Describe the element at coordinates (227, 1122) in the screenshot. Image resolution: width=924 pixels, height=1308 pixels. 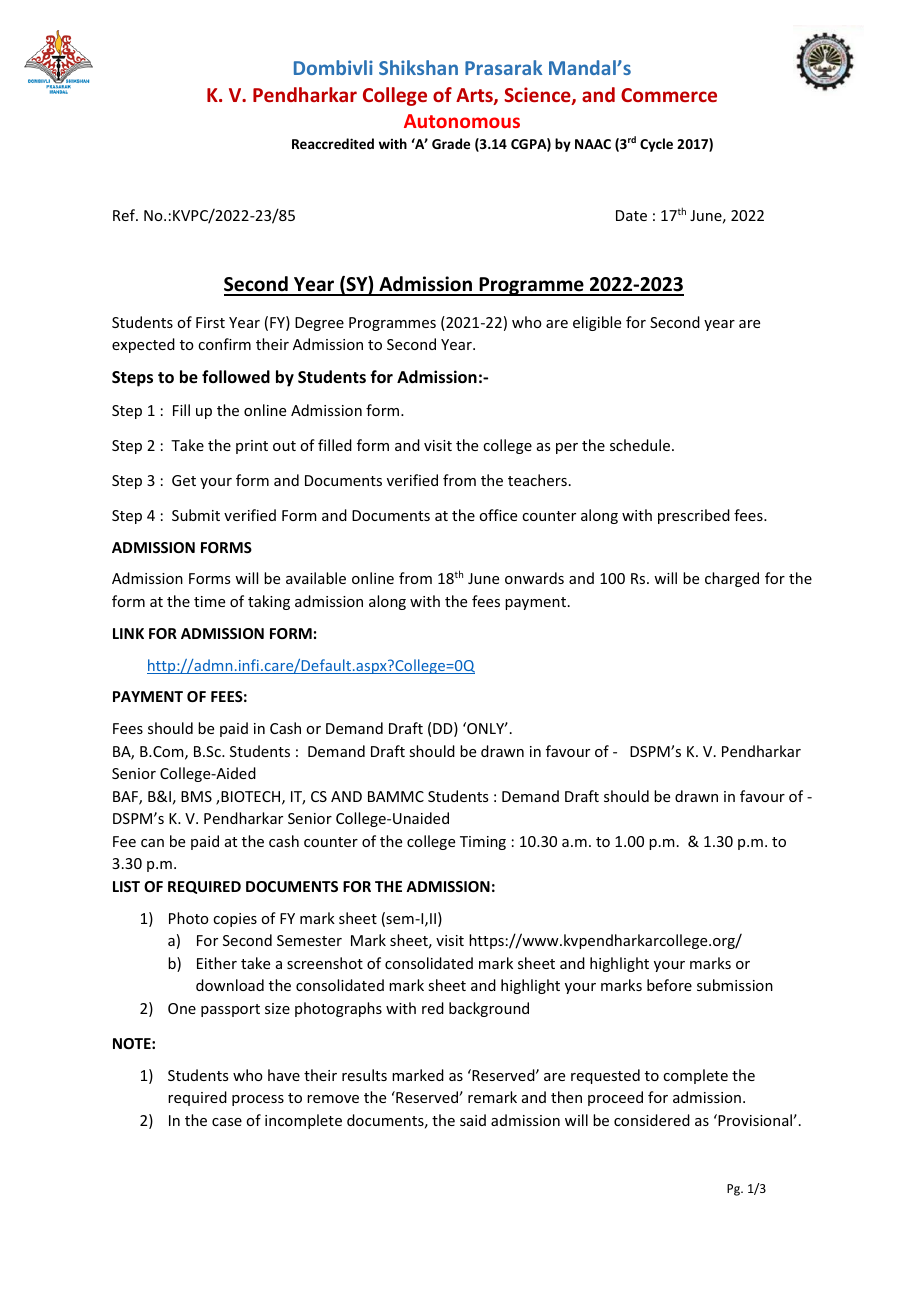
I see `case` at that location.
